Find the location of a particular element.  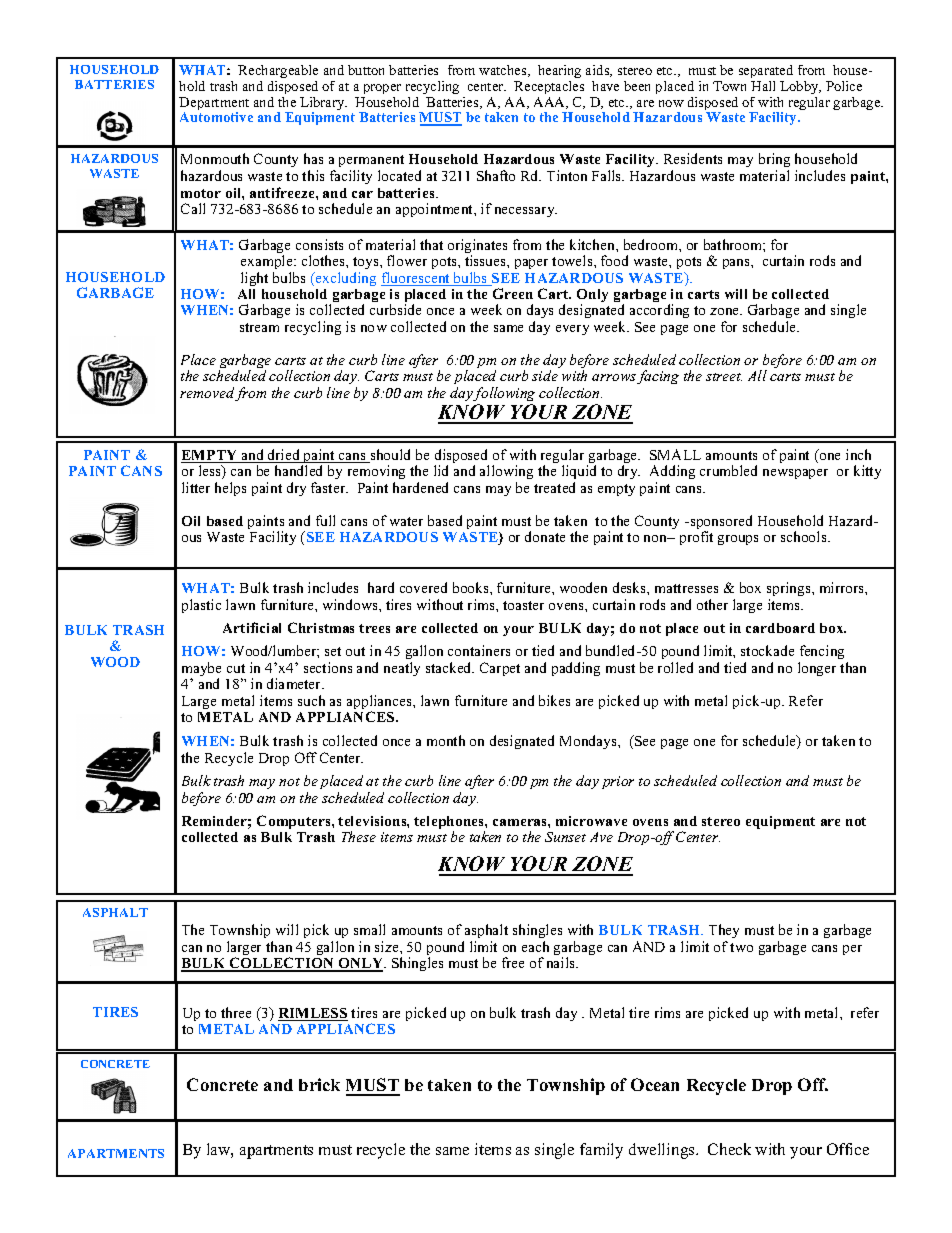

Lobby is located at coordinates (800, 87).
